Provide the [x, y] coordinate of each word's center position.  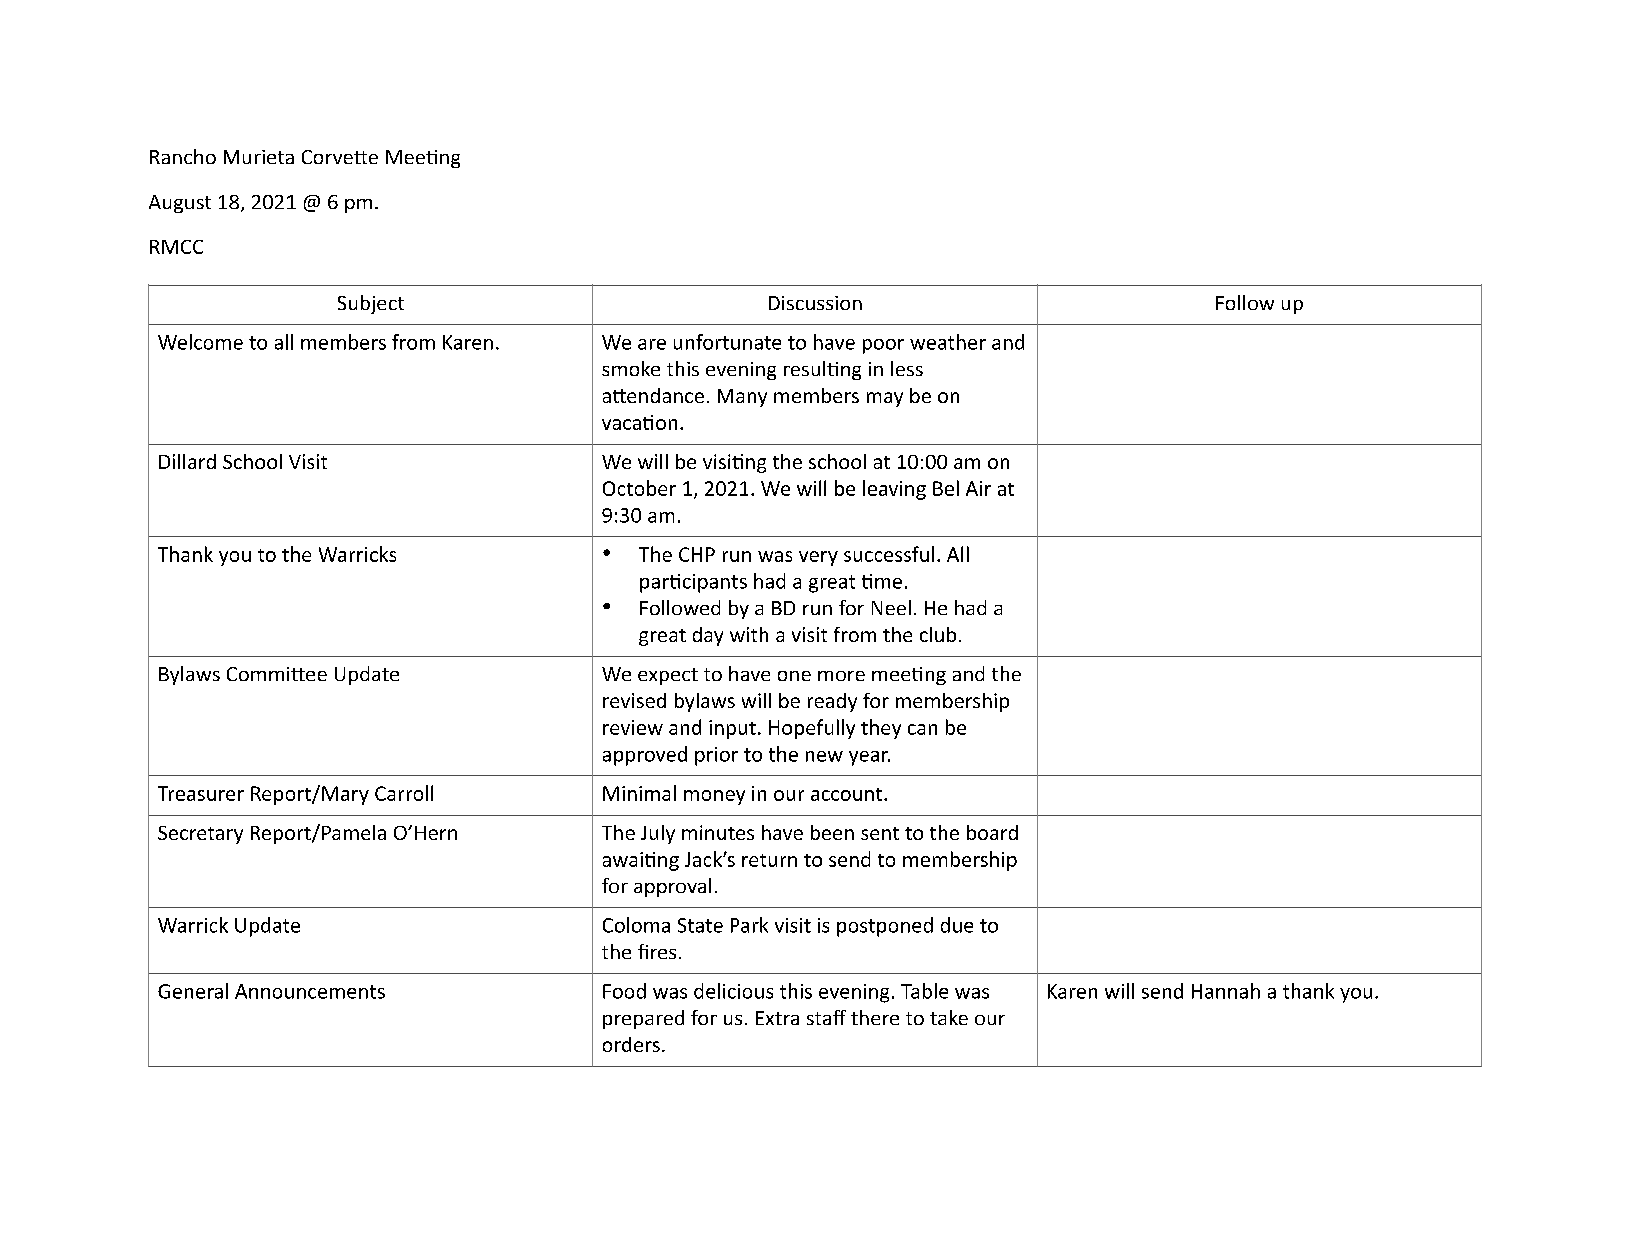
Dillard [187, 461]
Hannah [1226, 991]
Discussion [815, 303]
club [938, 634]
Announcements [310, 991]
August [180, 204]
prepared [643, 1019]
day [708, 636]
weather [948, 342]
